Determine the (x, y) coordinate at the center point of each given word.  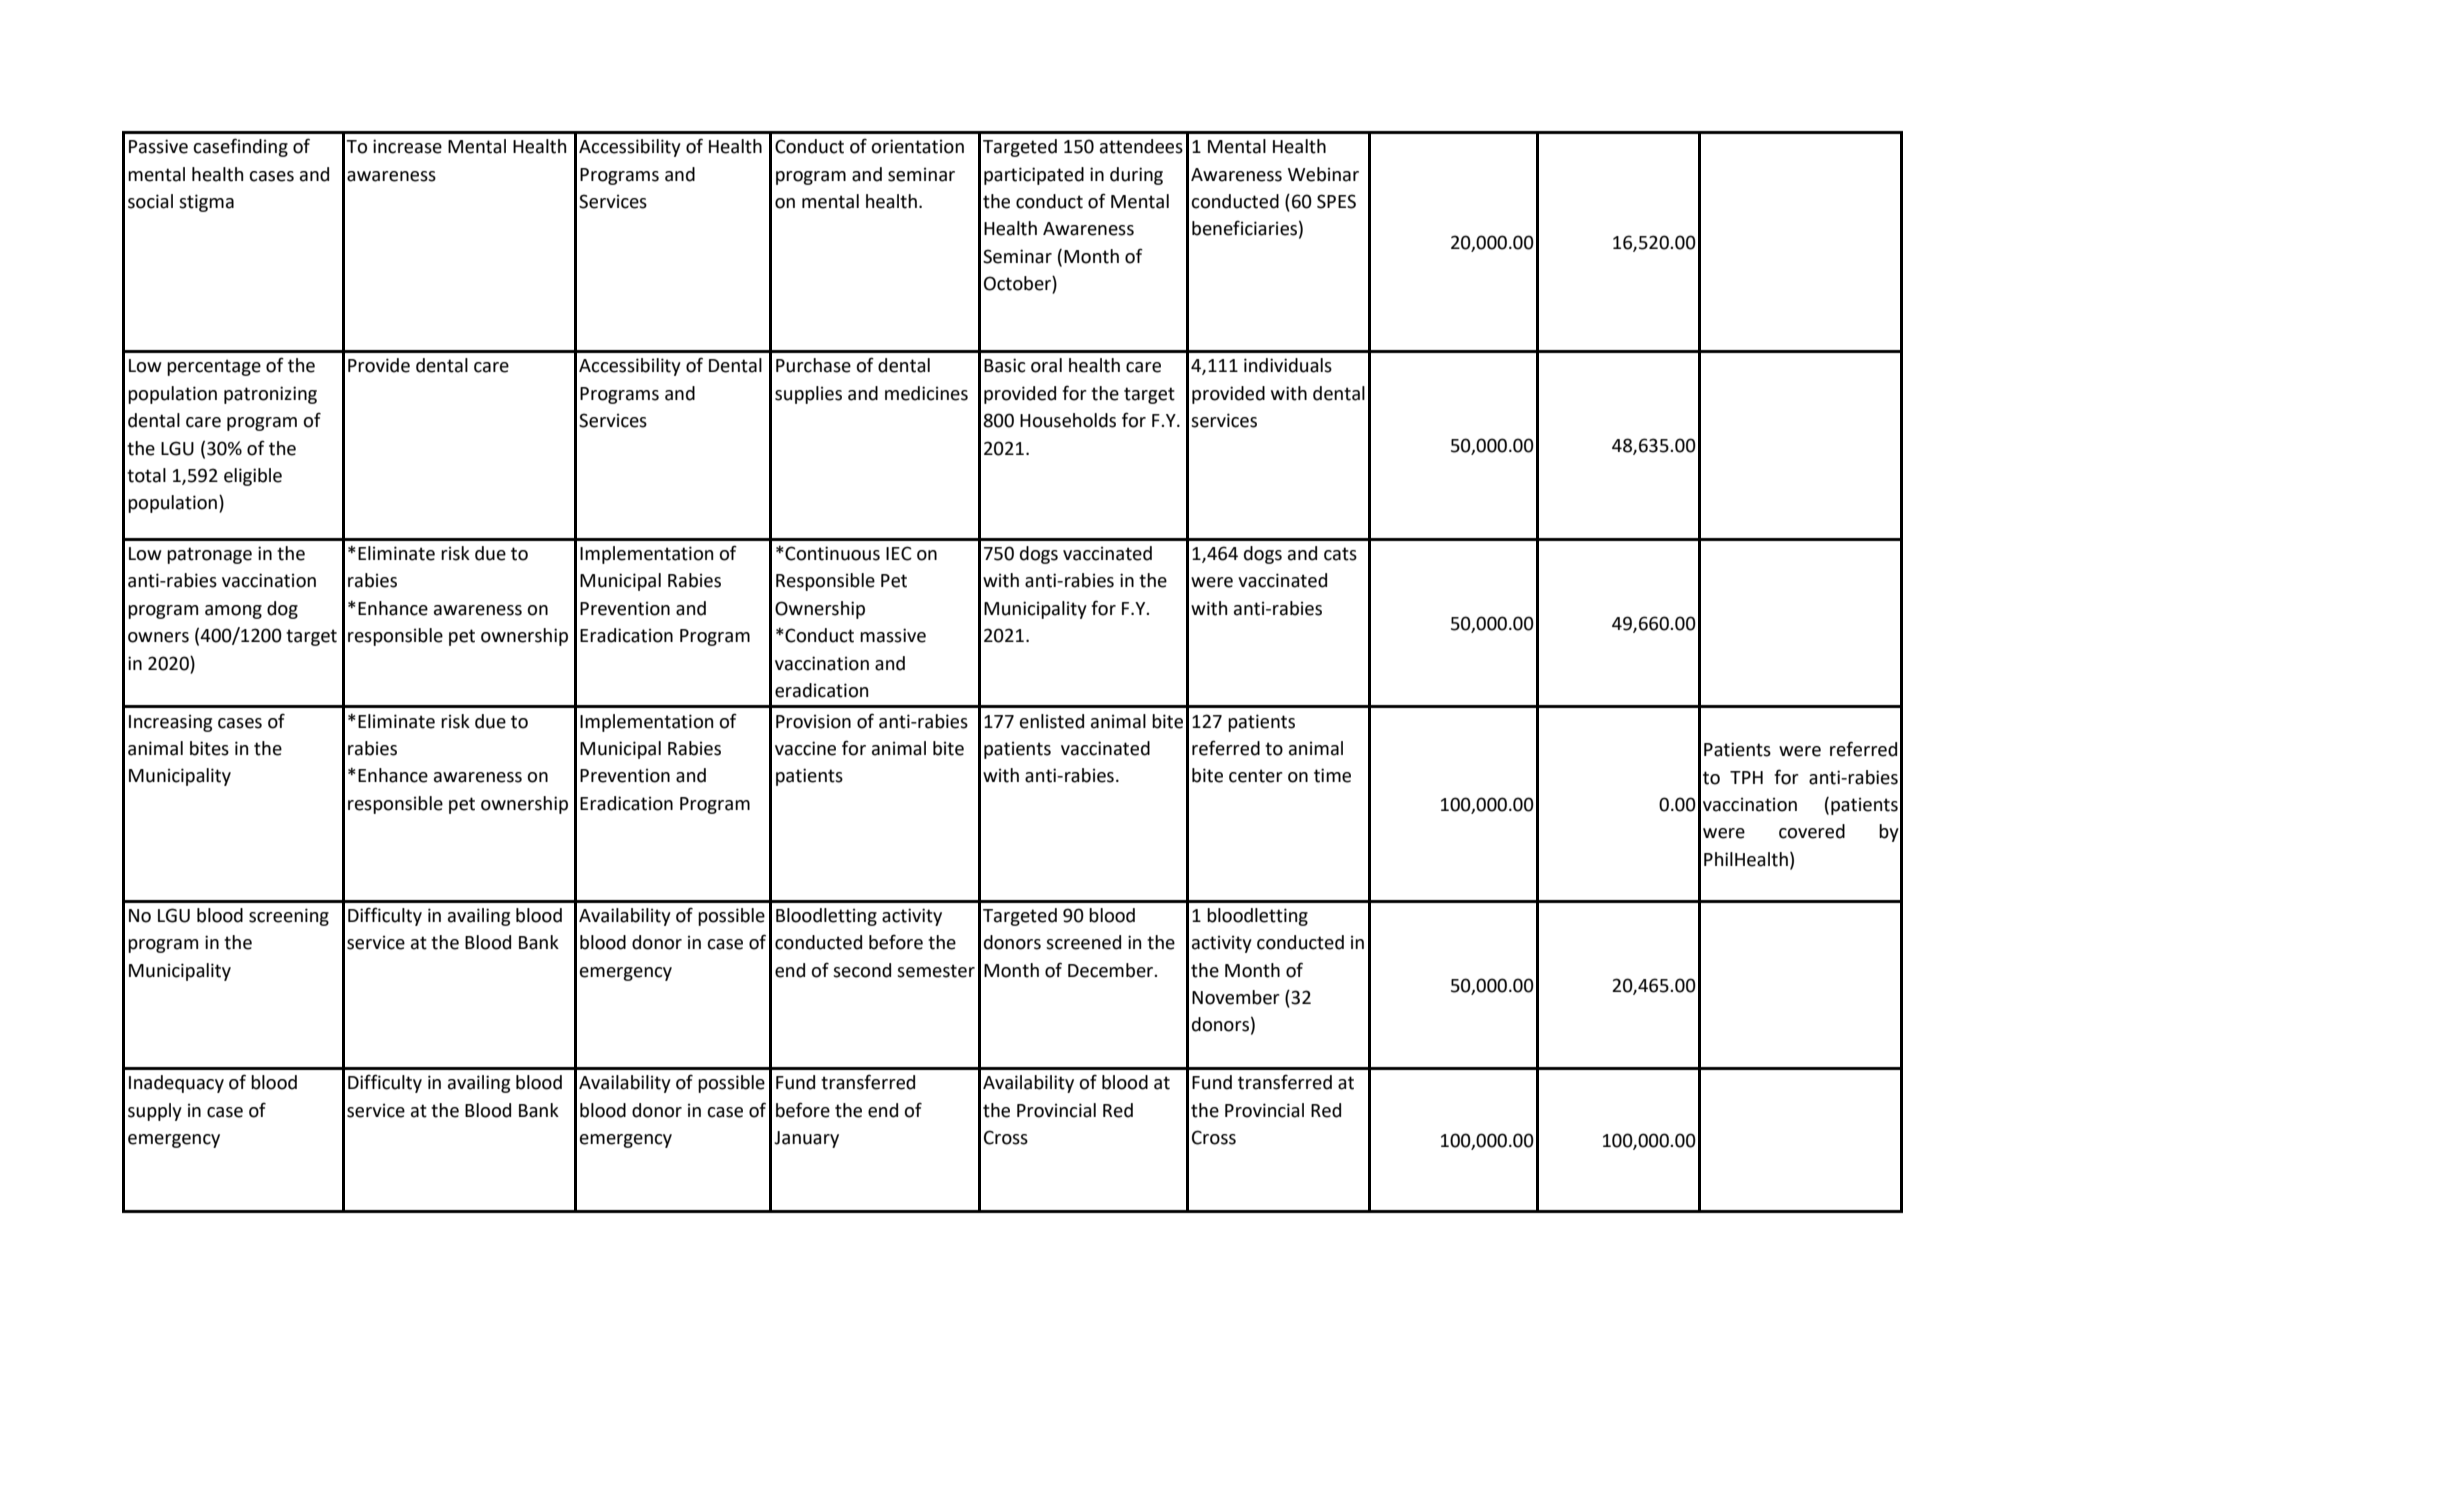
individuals (1288, 365)
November (1236, 997)
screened (1083, 942)
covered (1812, 831)
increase (407, 146)
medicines (926, 393)
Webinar (1323, 174)
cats (1340, 554)
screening (289, 917)
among (233, 612)
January (806, 1139)
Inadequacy (176, 1084)
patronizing (270, 395)
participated (1034, 176)
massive (893, 635)
